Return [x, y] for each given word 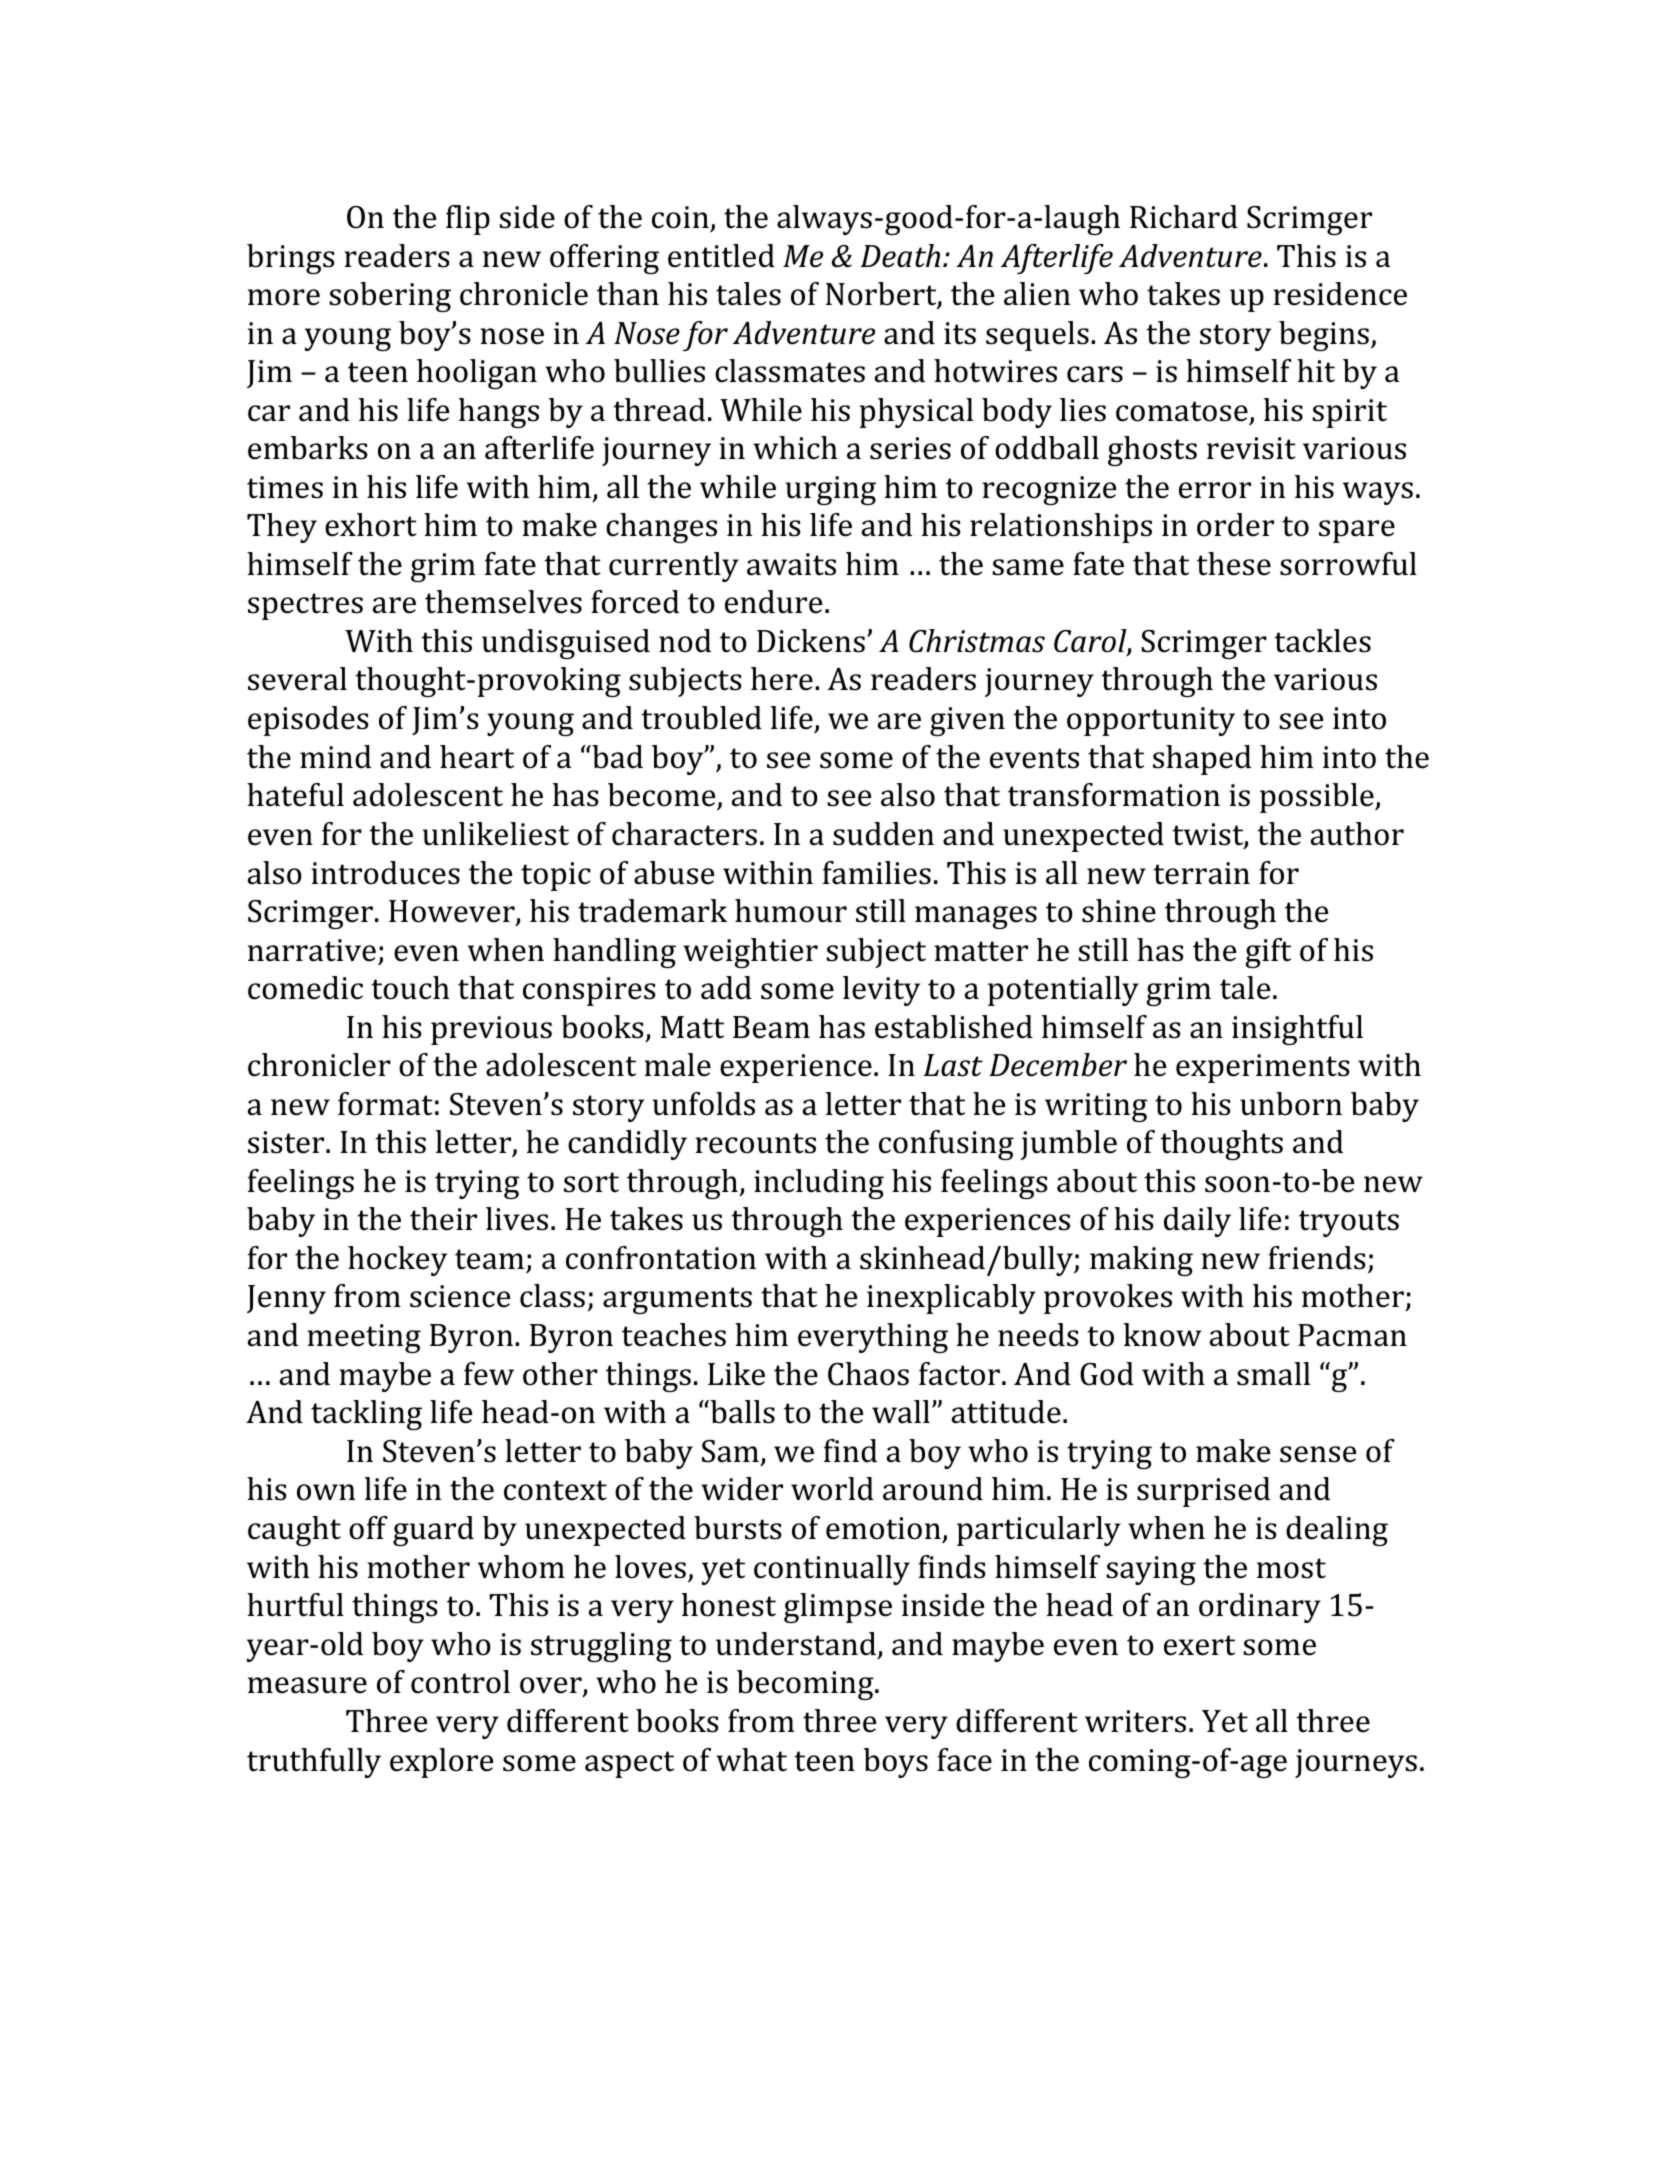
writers [1135, 1721]
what [751, 1760]
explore [441, 1763]
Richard [1184, 217]
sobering [390, 297]
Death [900, 256]
